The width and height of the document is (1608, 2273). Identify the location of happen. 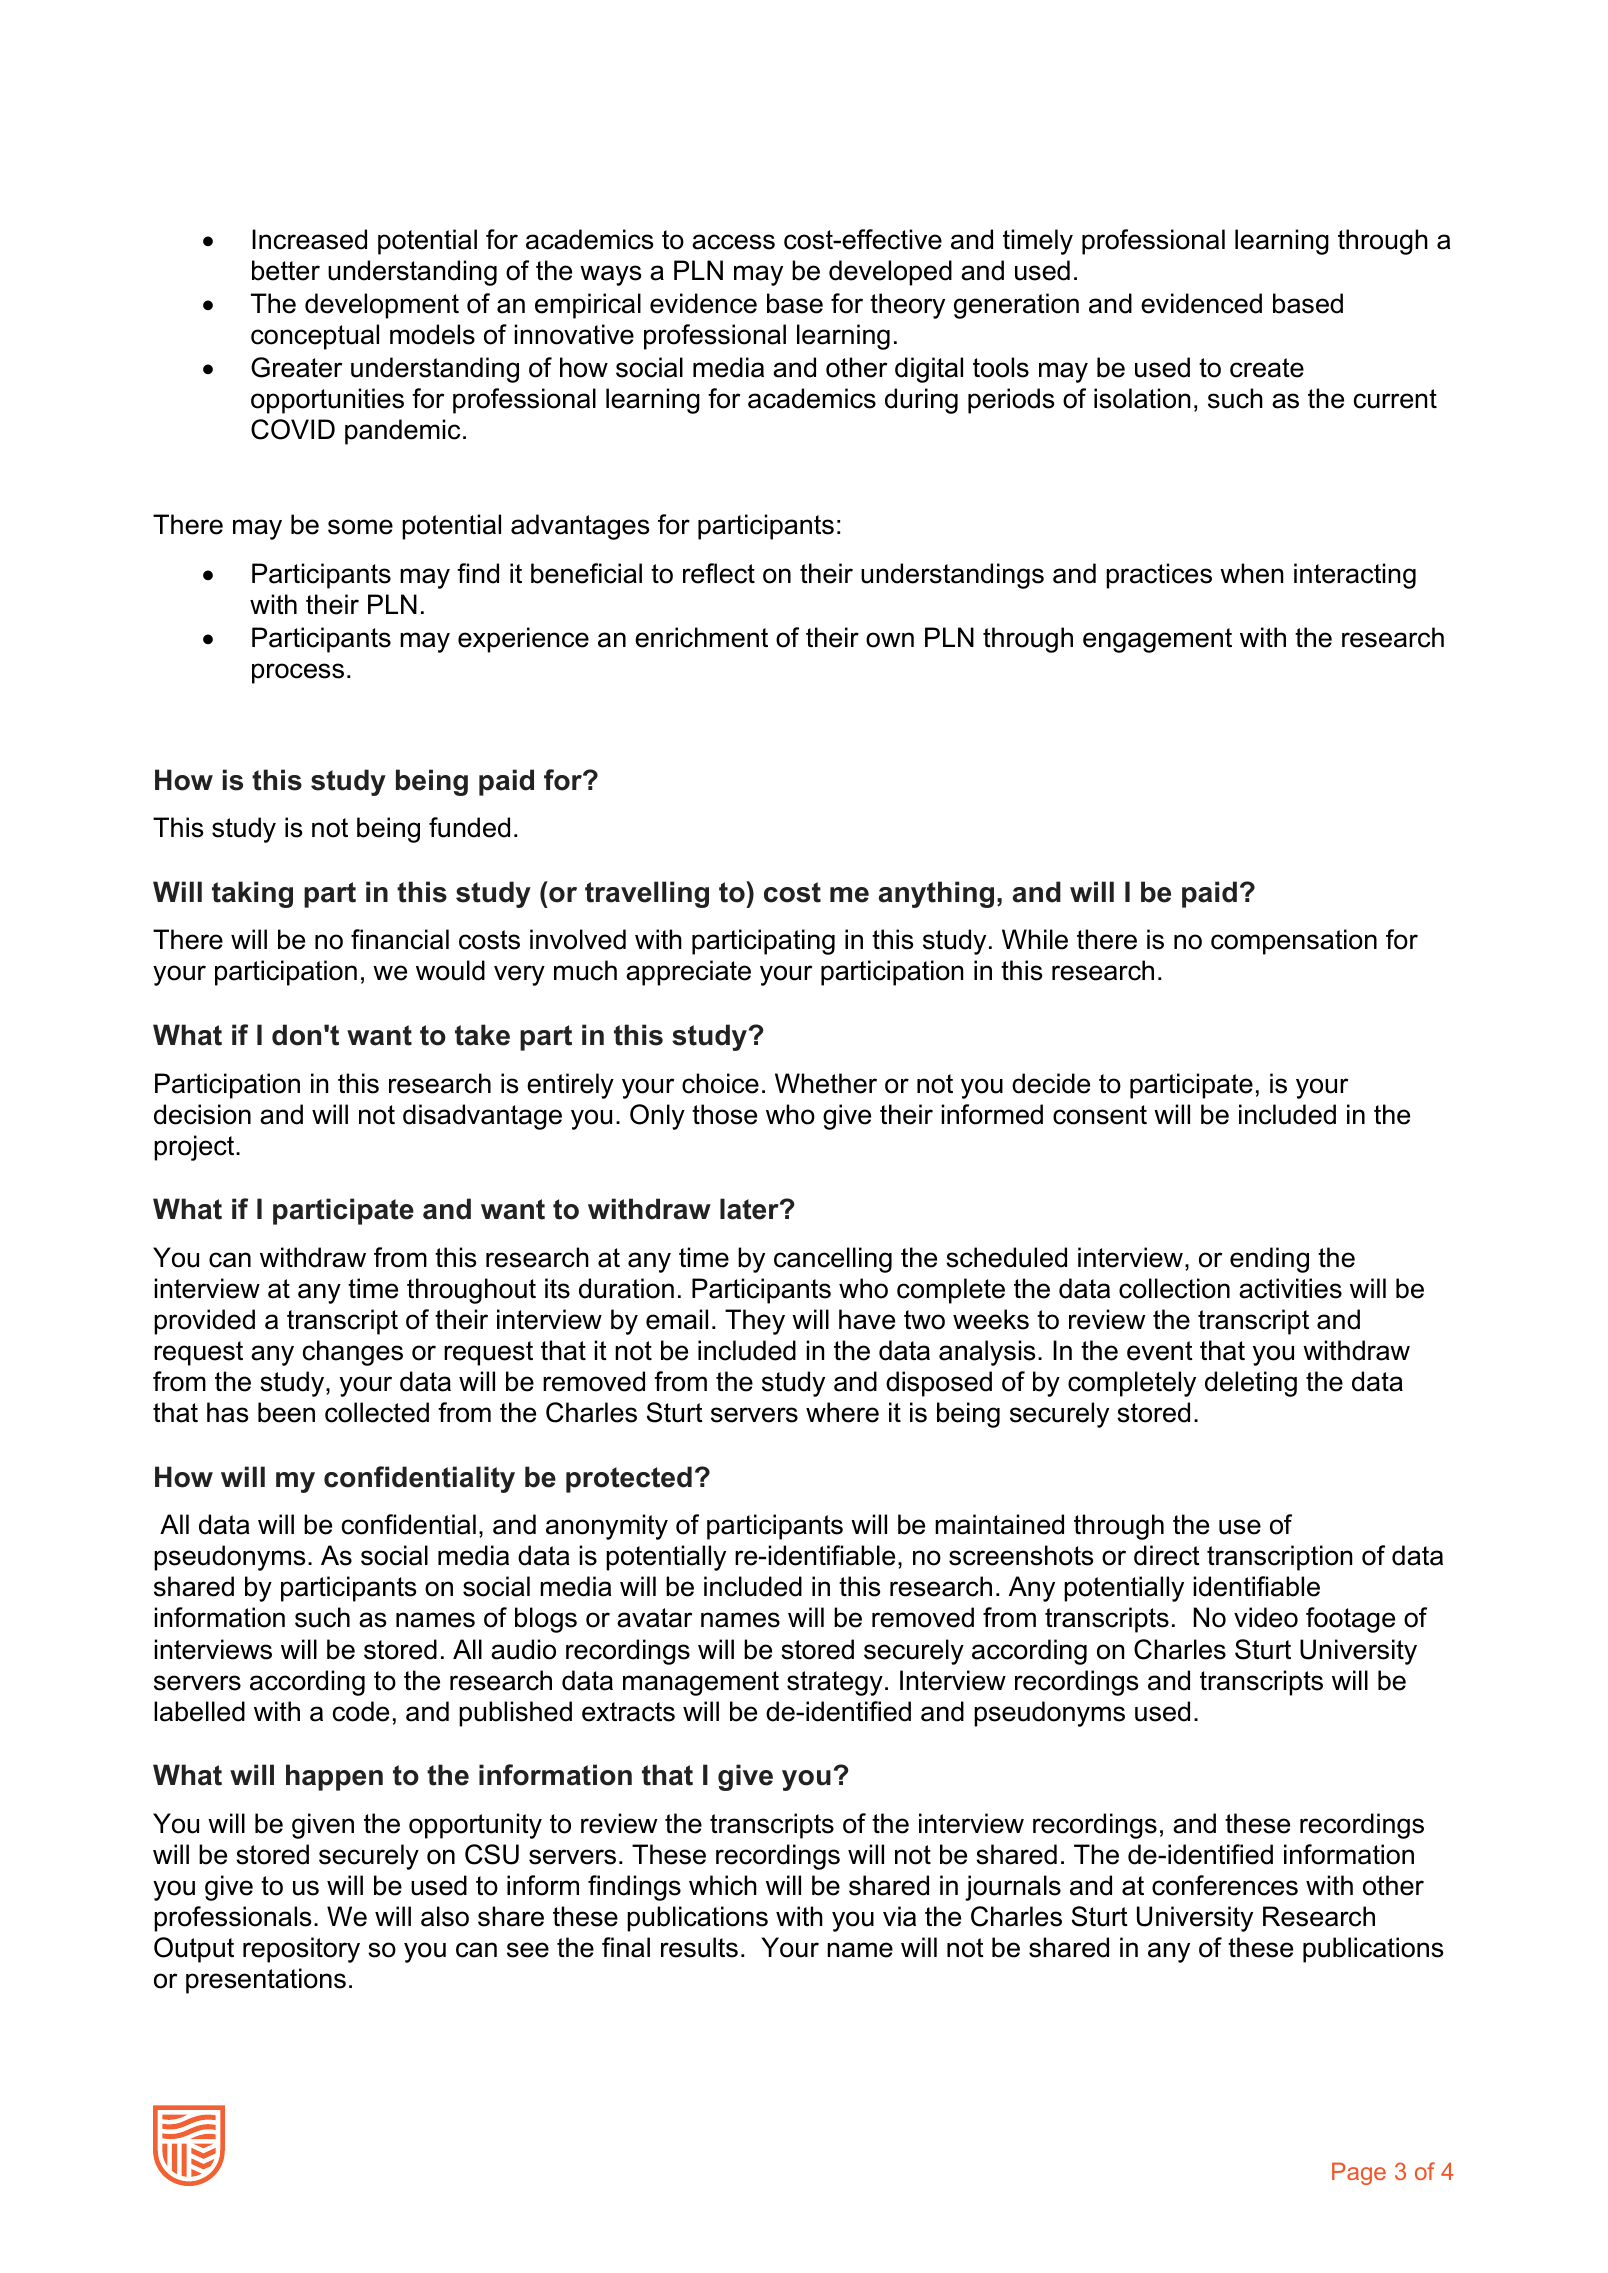
(334, 1777).
